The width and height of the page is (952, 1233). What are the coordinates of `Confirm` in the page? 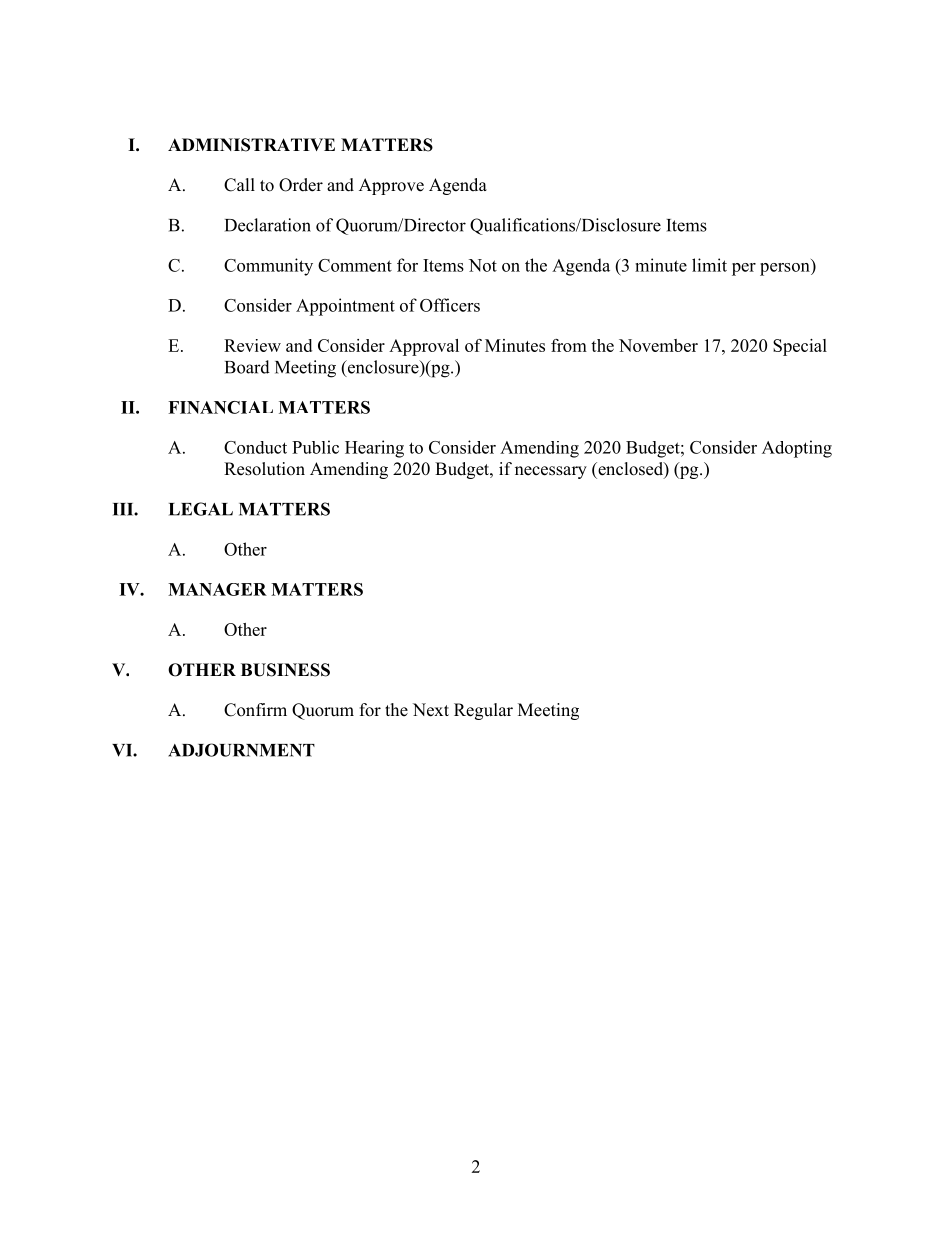 It's located at (255, 710).
